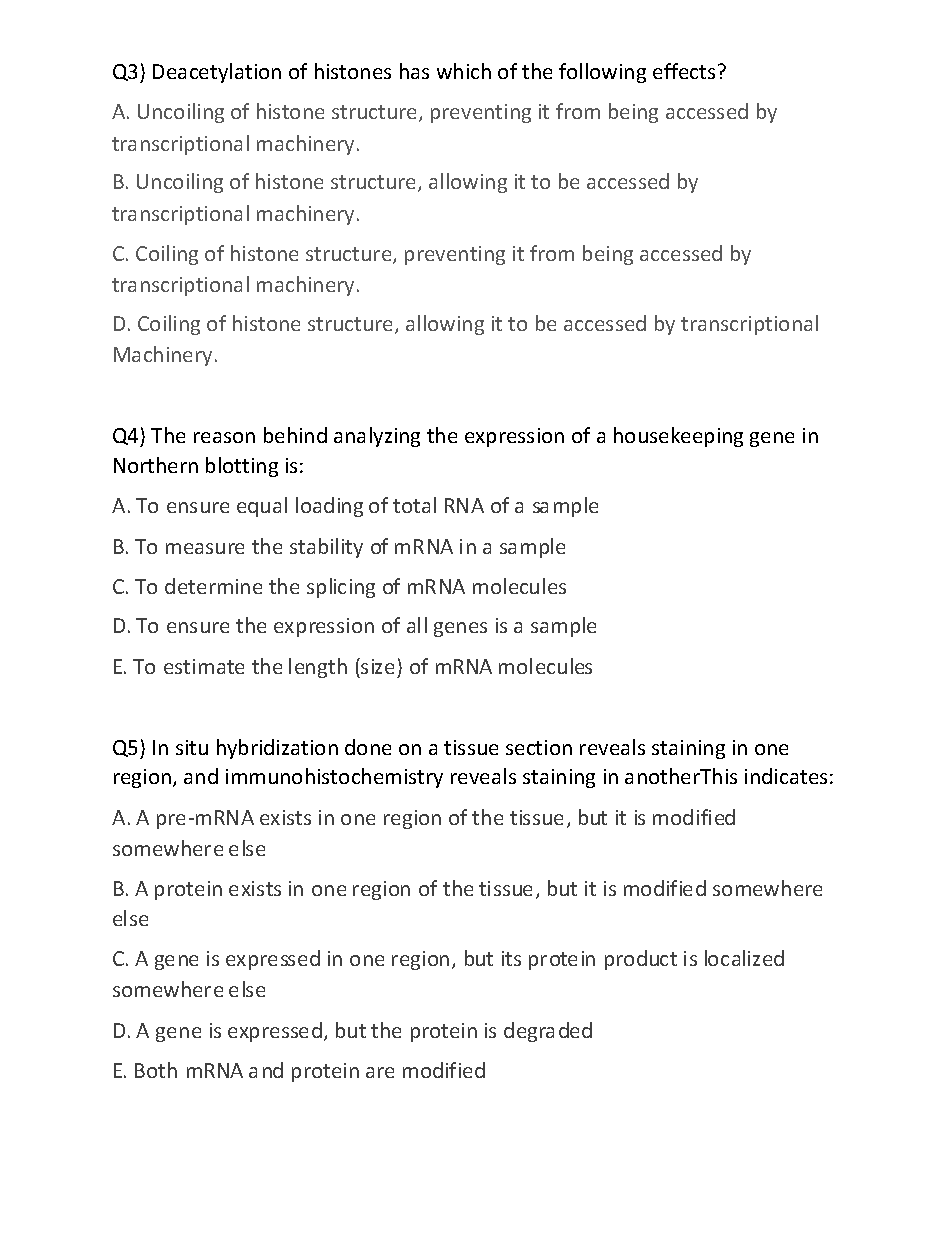  I want to click on degraded, so click(548, 1032).
